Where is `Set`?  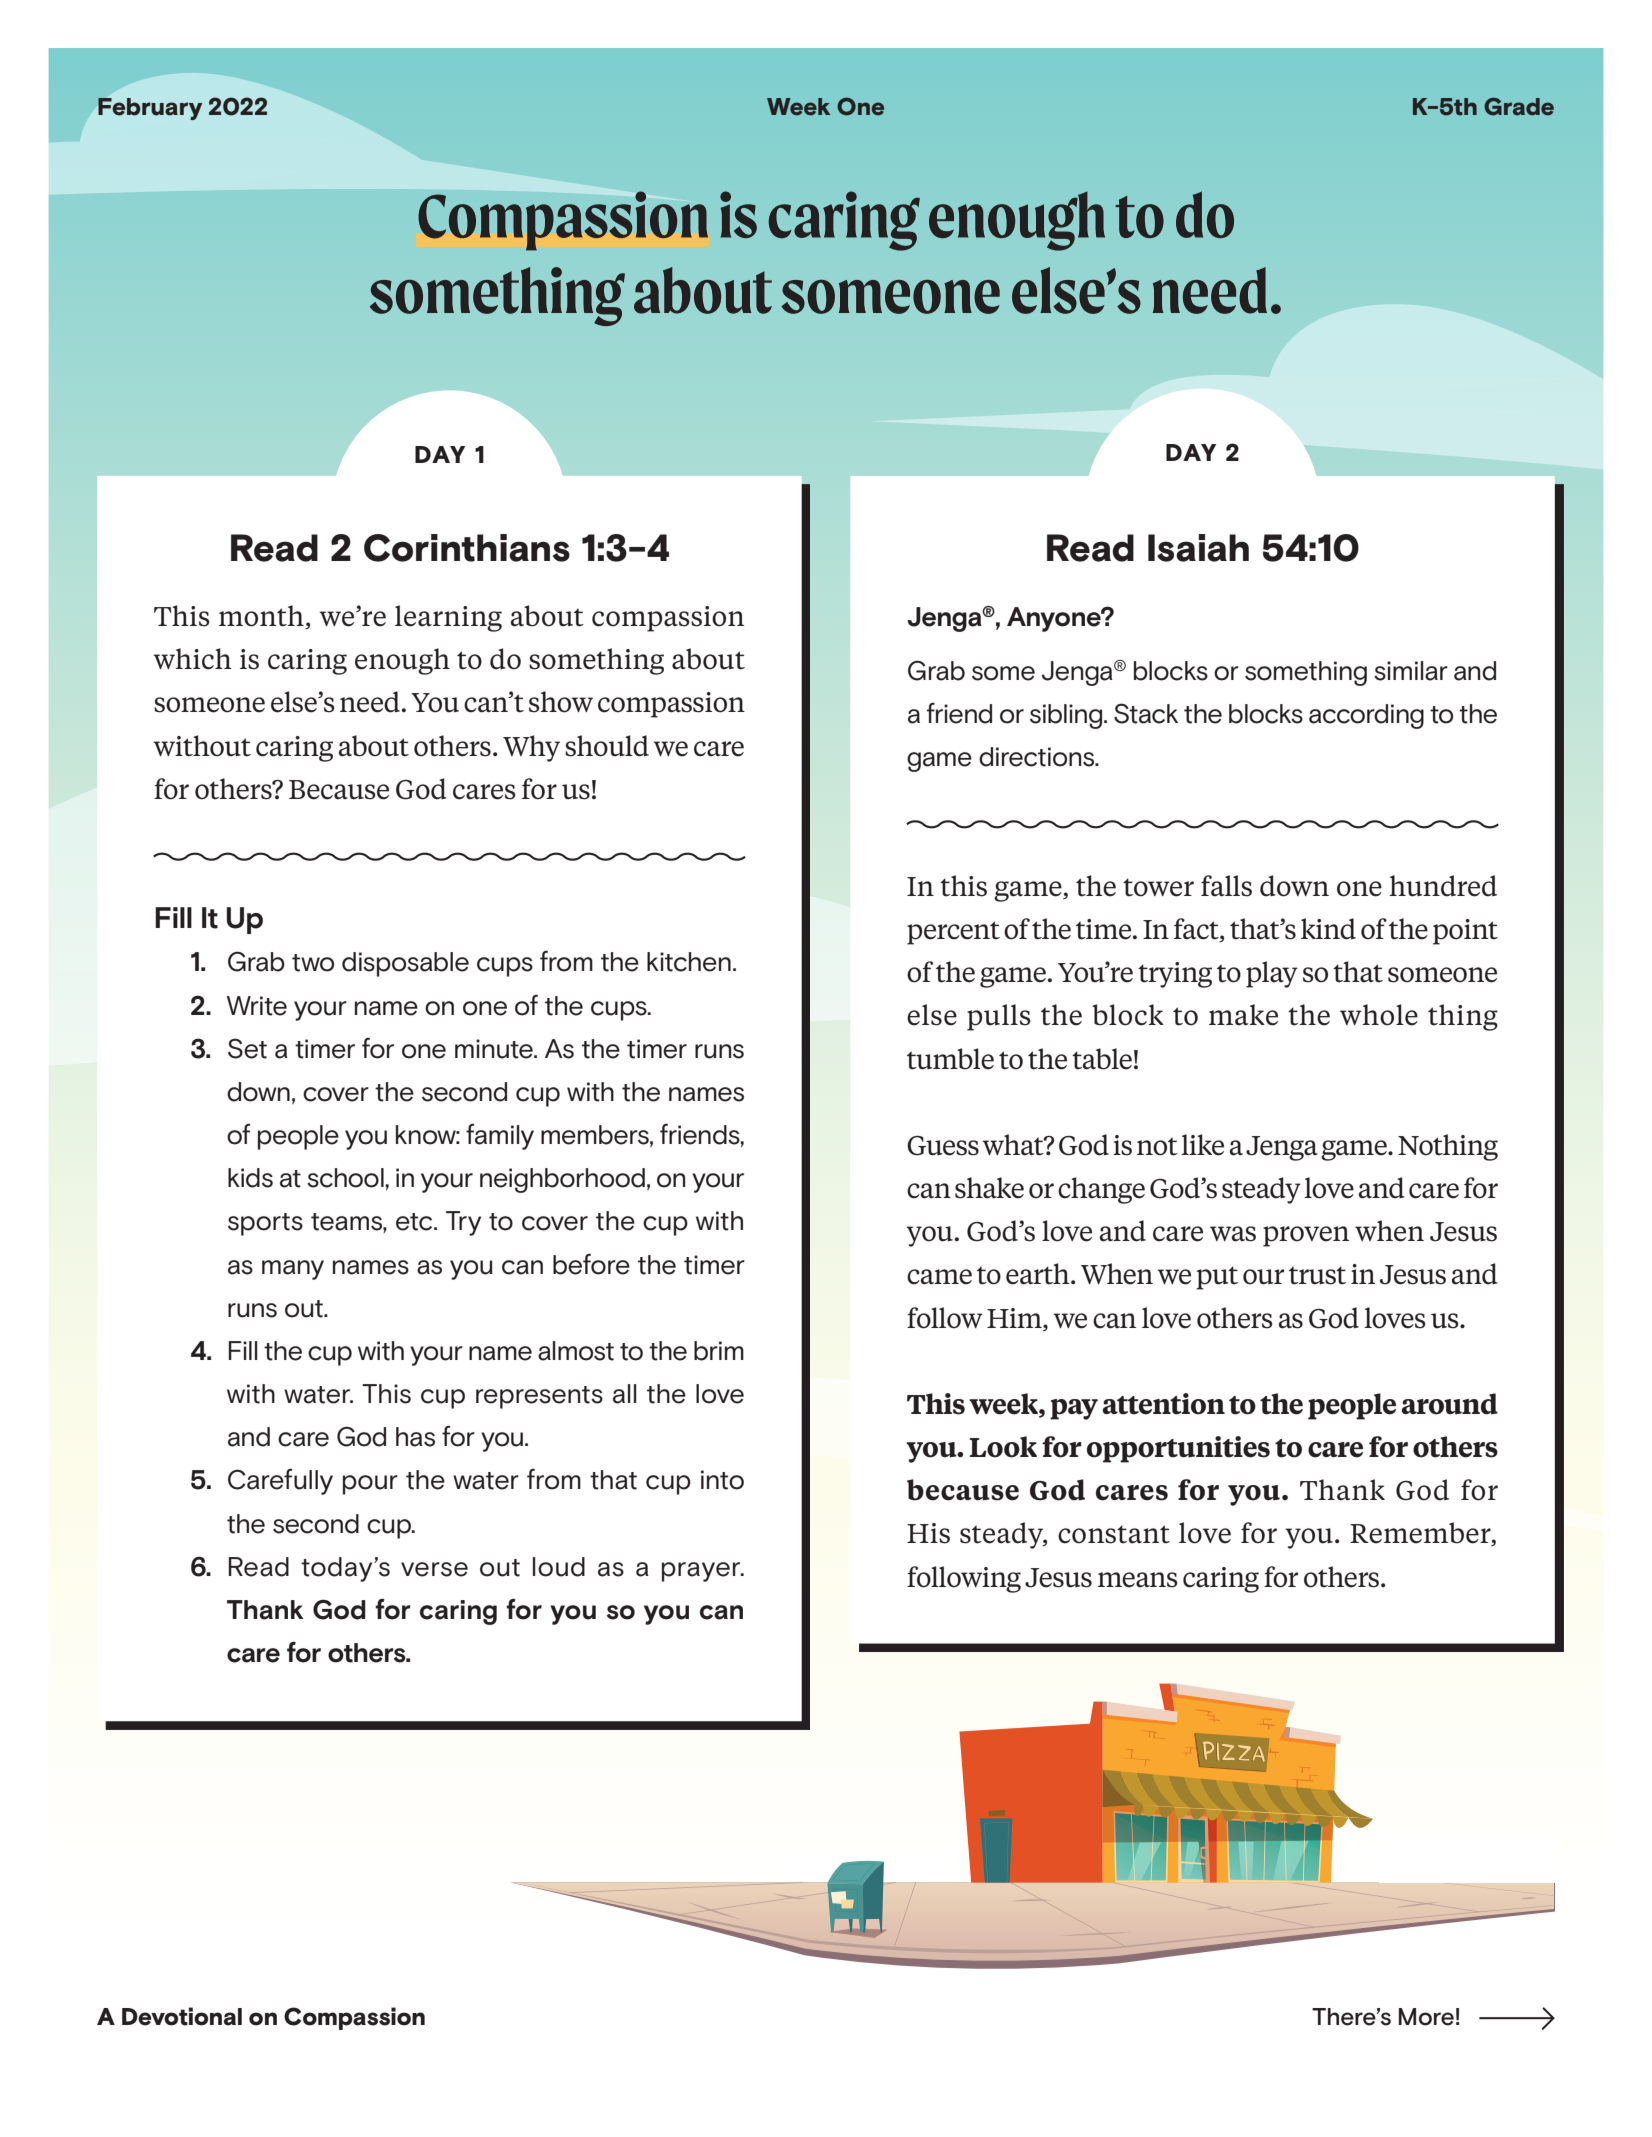 Set is located at coordinates (247, 1048).
